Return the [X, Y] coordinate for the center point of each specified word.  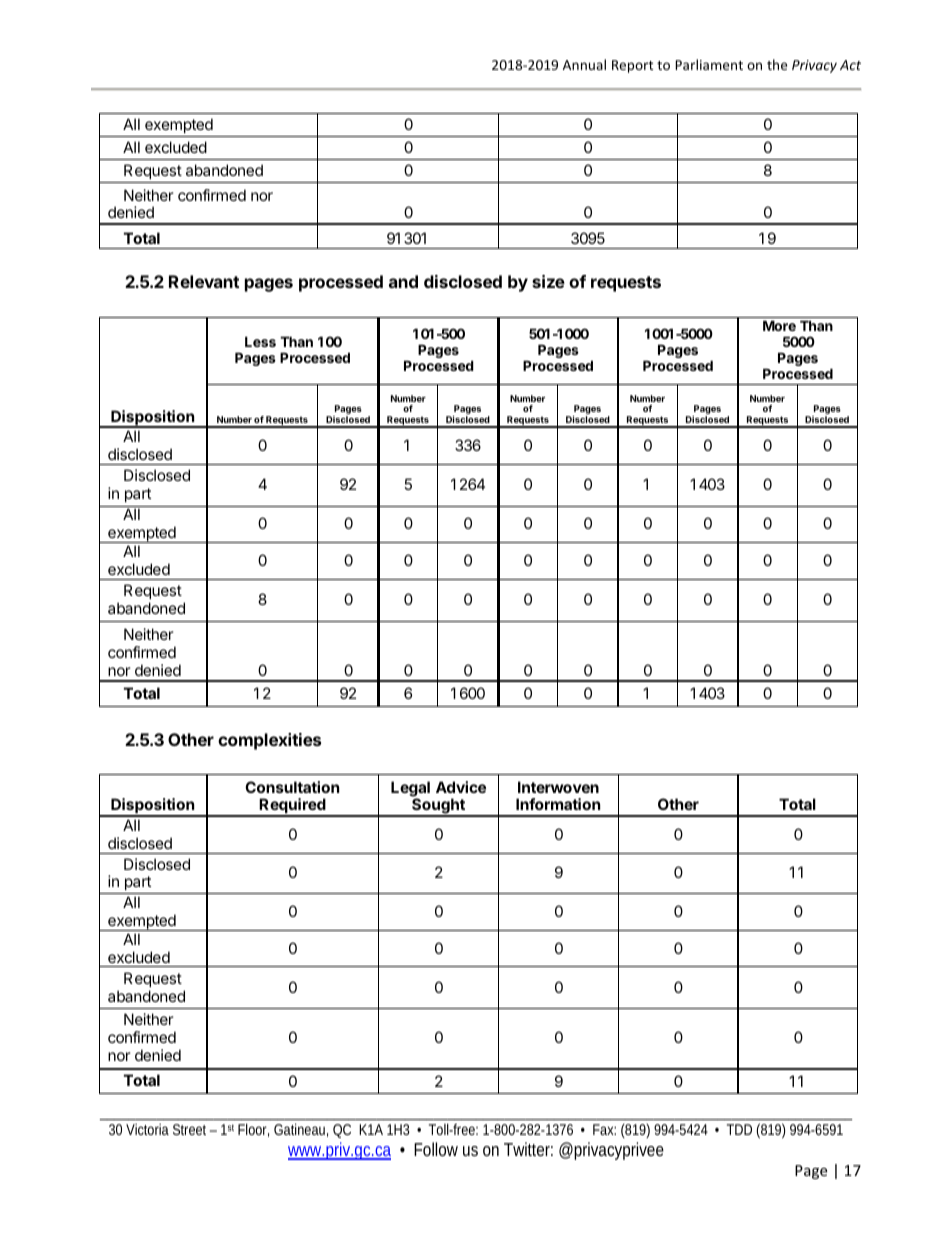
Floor [253, 1130]
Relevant [204, 281]
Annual [584, 64]
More [779, 325]
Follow [436, 1149]
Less [260, 341]
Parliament [709, 64]
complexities [269, 741]
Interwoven [558, 787]
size [548, 281]
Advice [461, 787]
